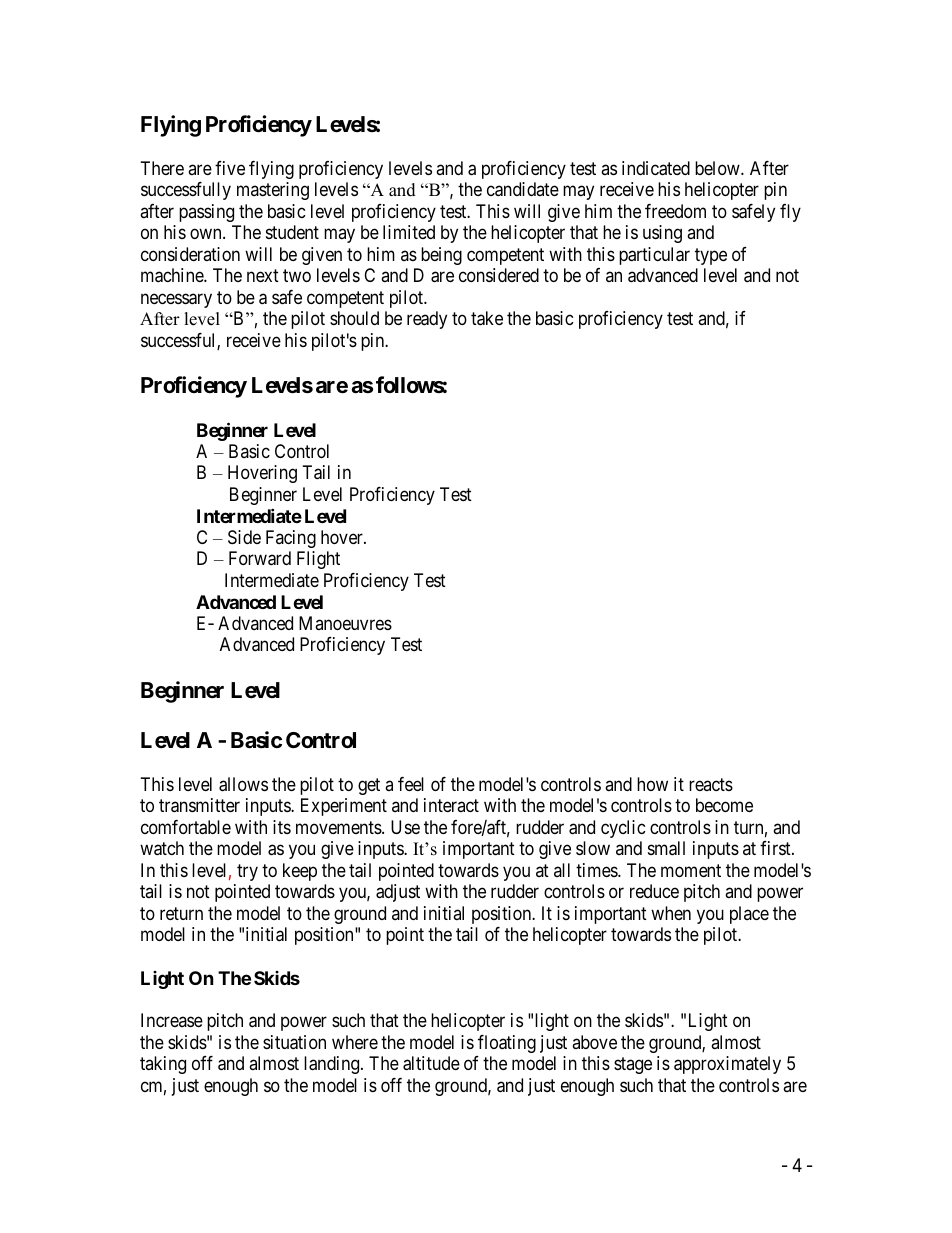  I want to click on approximately, so click(727, 1065).
